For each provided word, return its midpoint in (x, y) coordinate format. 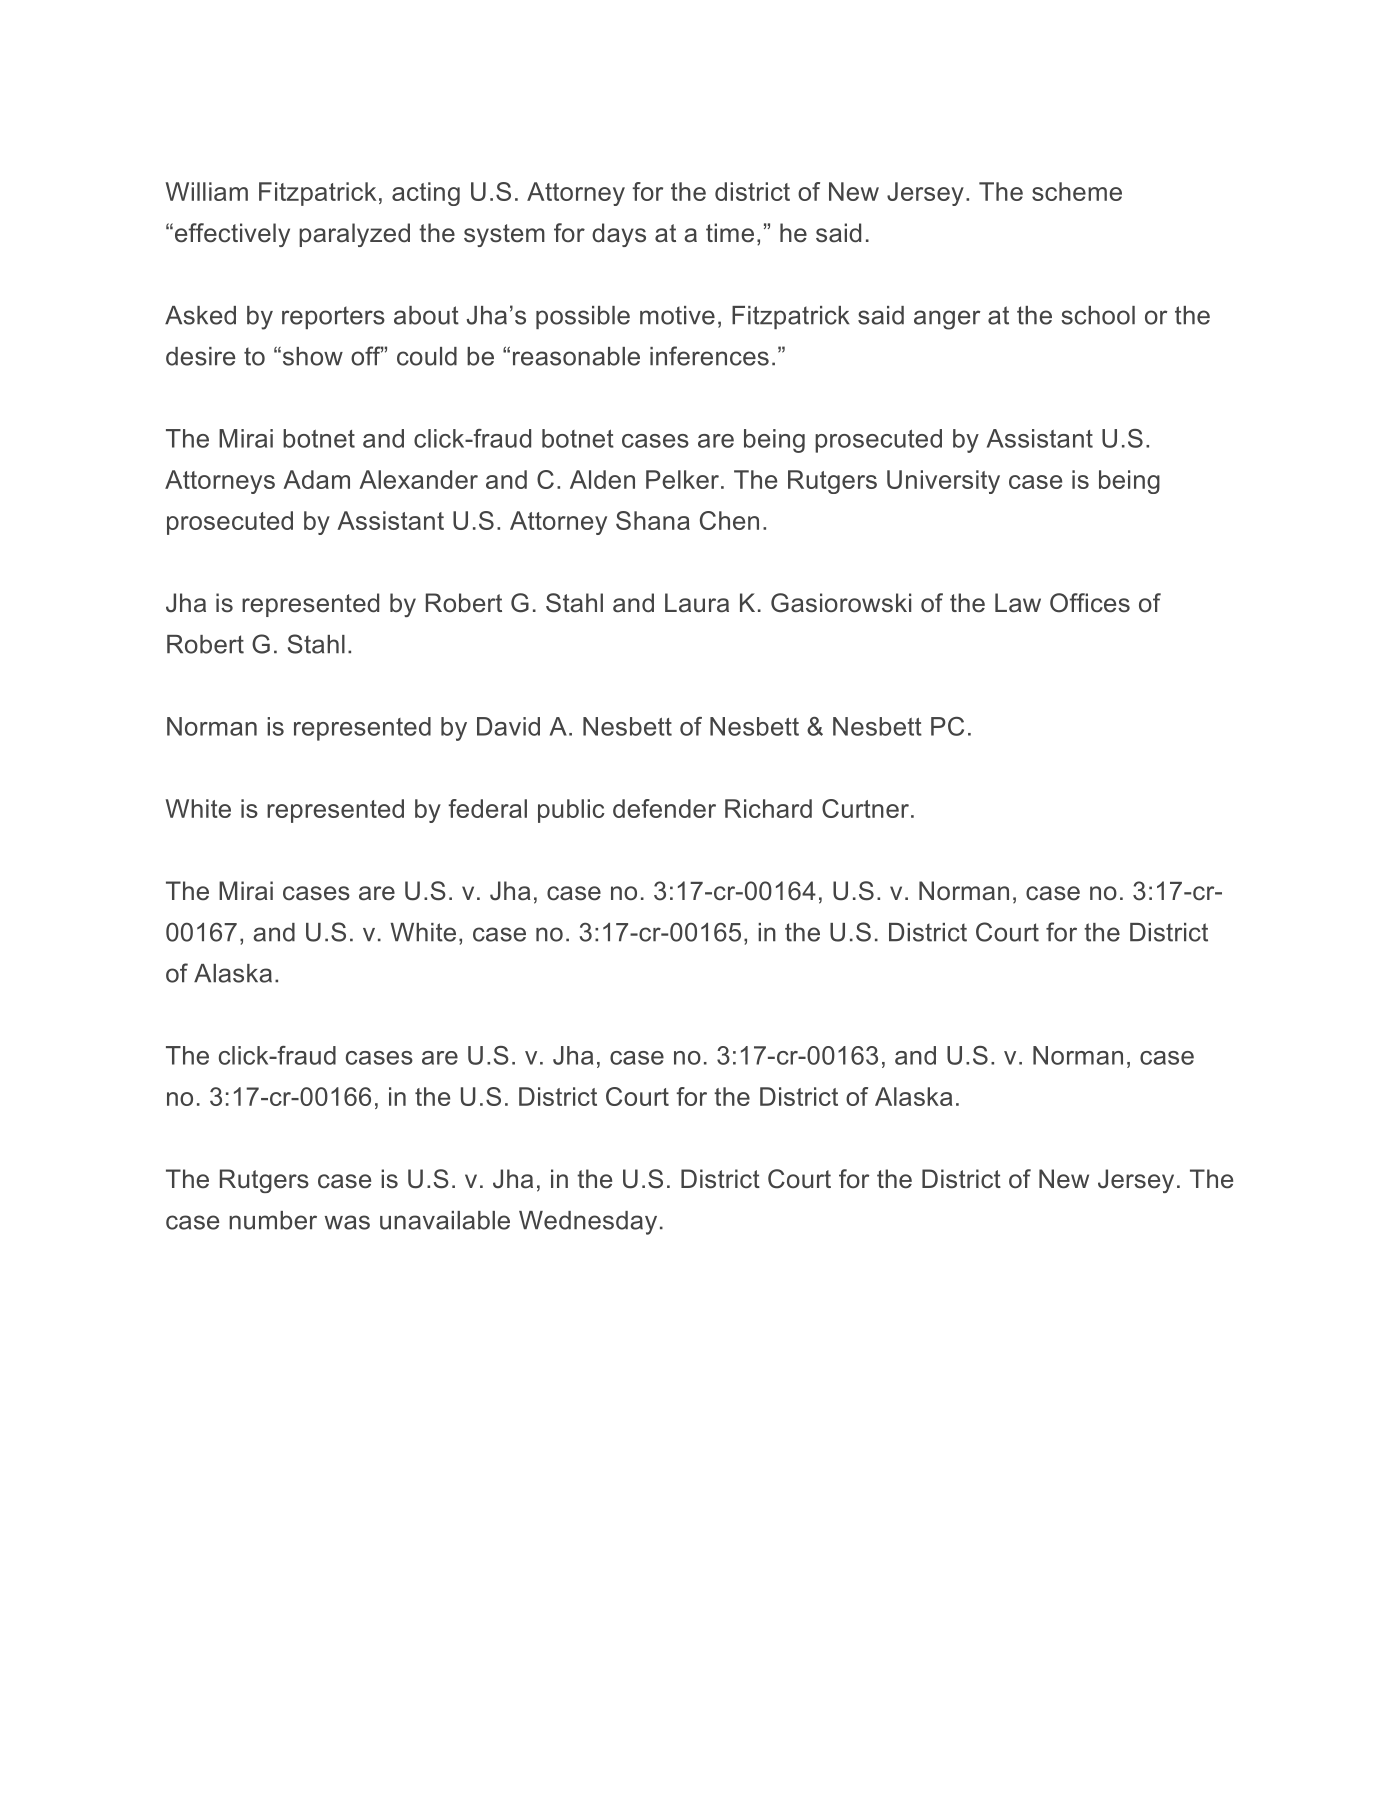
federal (487, 808)
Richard (768, 808)
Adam (316, 479)
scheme (1077, 191)
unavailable (445, 1220)
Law (1018, 603)
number (273, 1220)
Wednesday (588, 1223)
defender (664, 808)
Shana (653, 520)
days (619, 235)
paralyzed (354, 235)
